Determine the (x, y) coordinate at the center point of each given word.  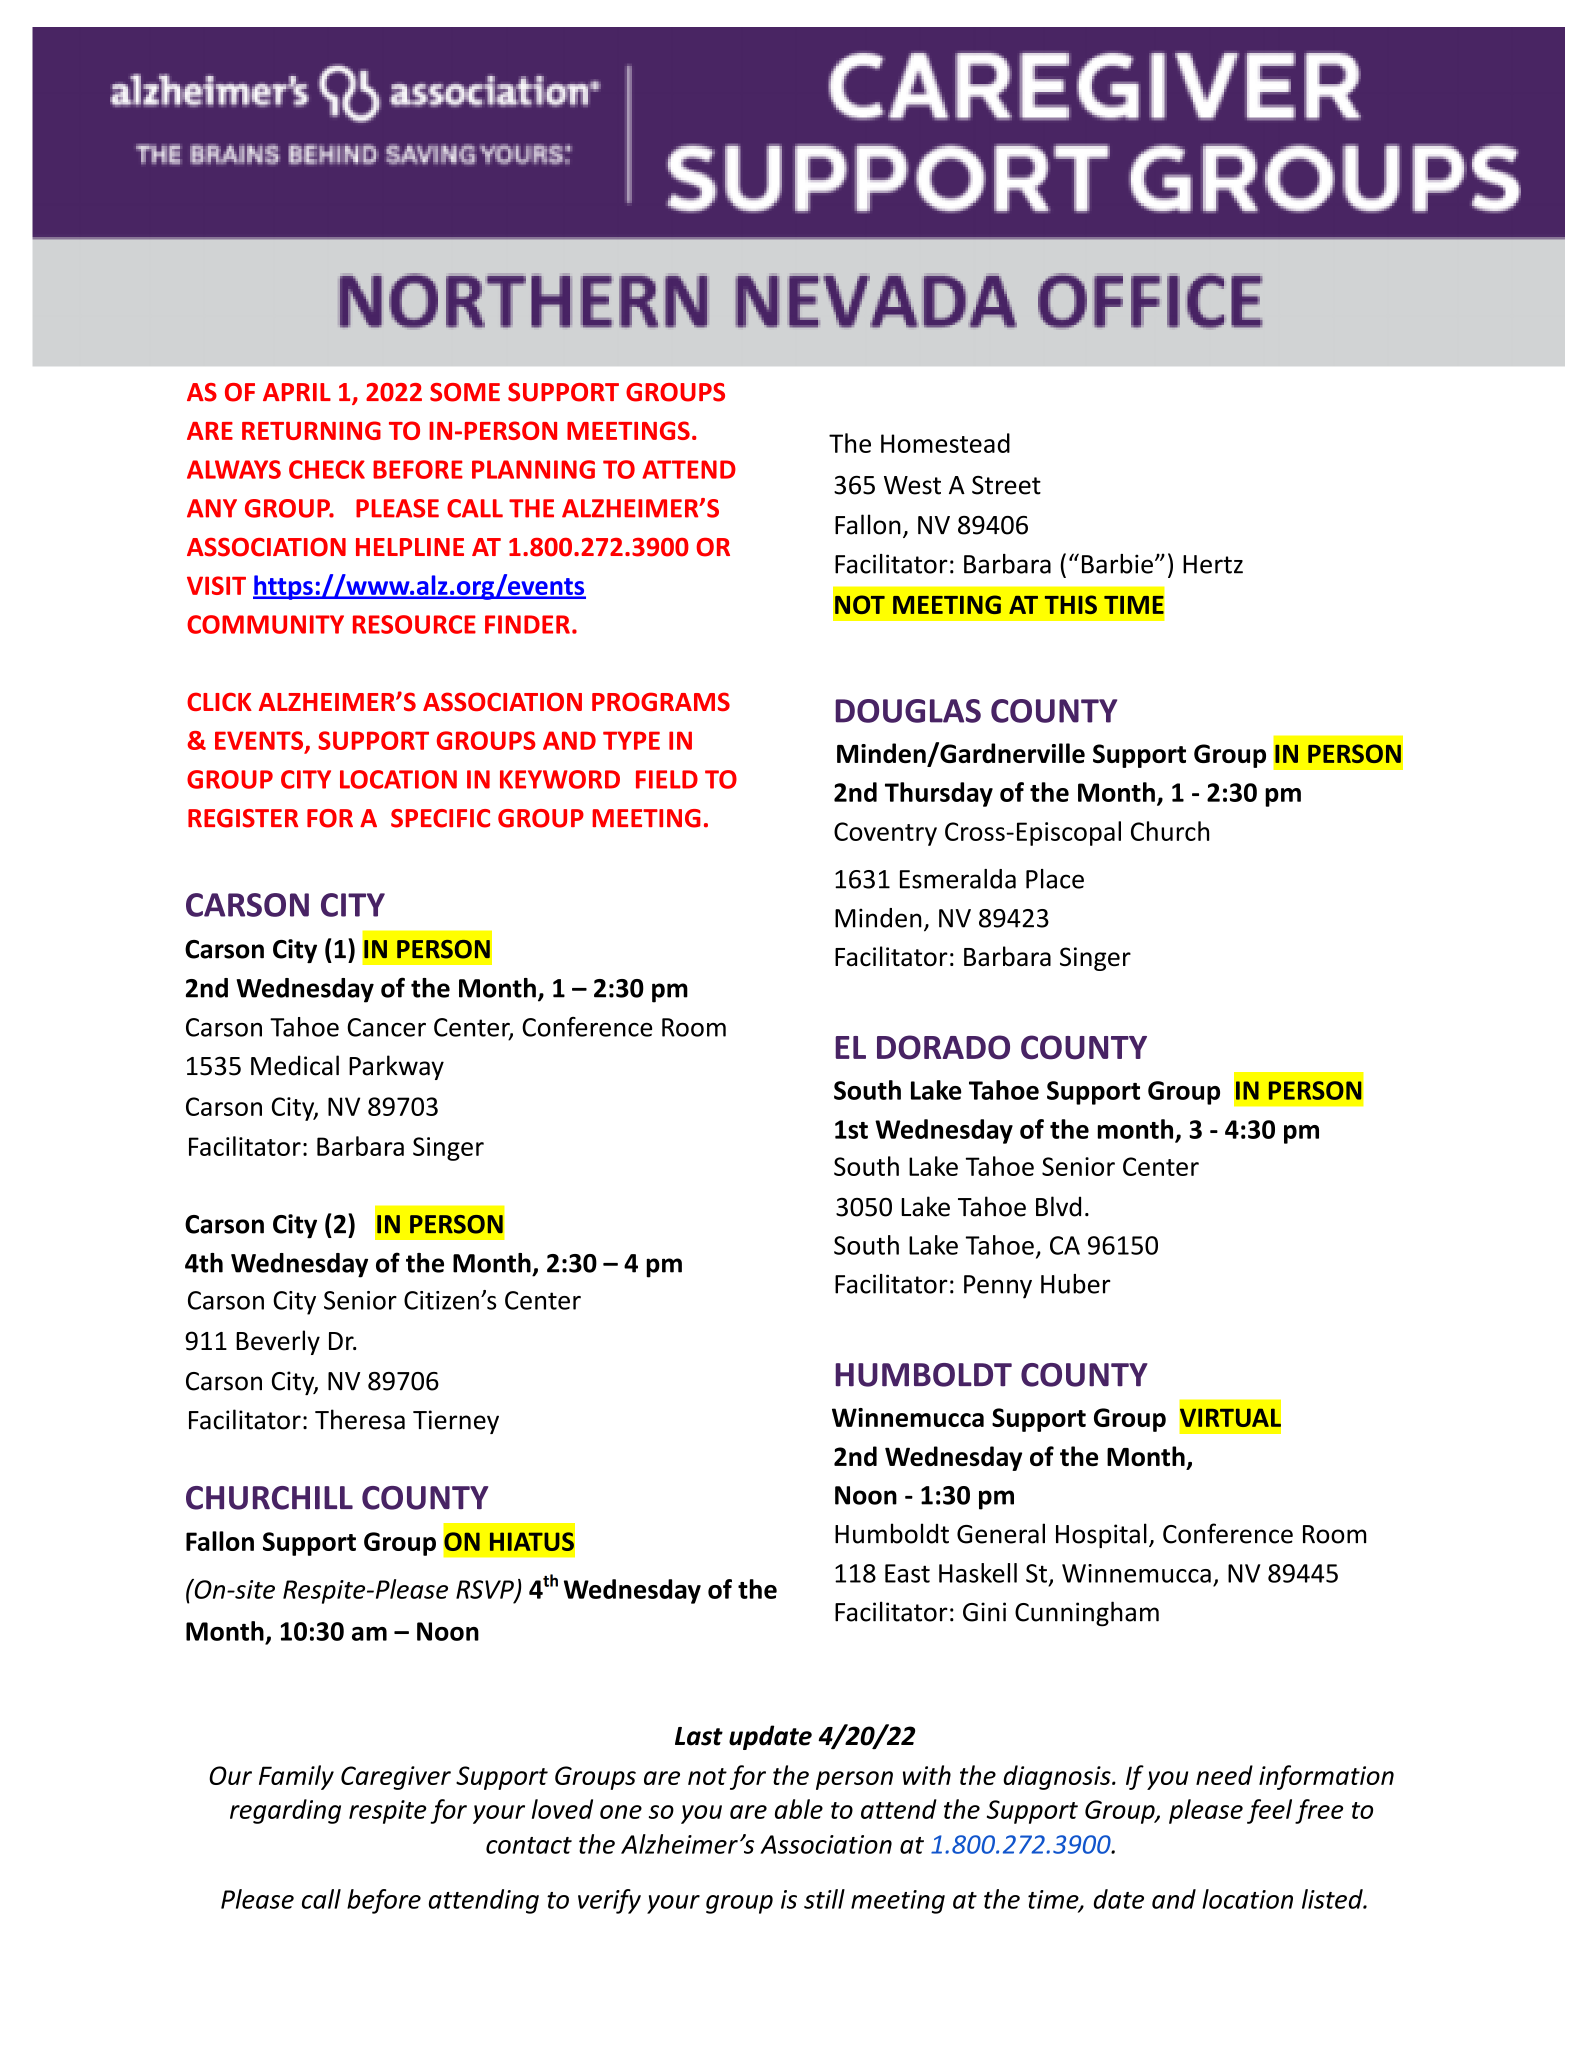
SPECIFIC (440, 818)
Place (1055, 879)
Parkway (396, 1067)
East (907, 1573)
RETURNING (311, 430)
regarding (285, 1811)
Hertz (1213, 564)
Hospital (1101, 1535)
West (912, 485)
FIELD (667, 779)
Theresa (360, 1419)
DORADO (943, 1047)
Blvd (1058, 1206)
